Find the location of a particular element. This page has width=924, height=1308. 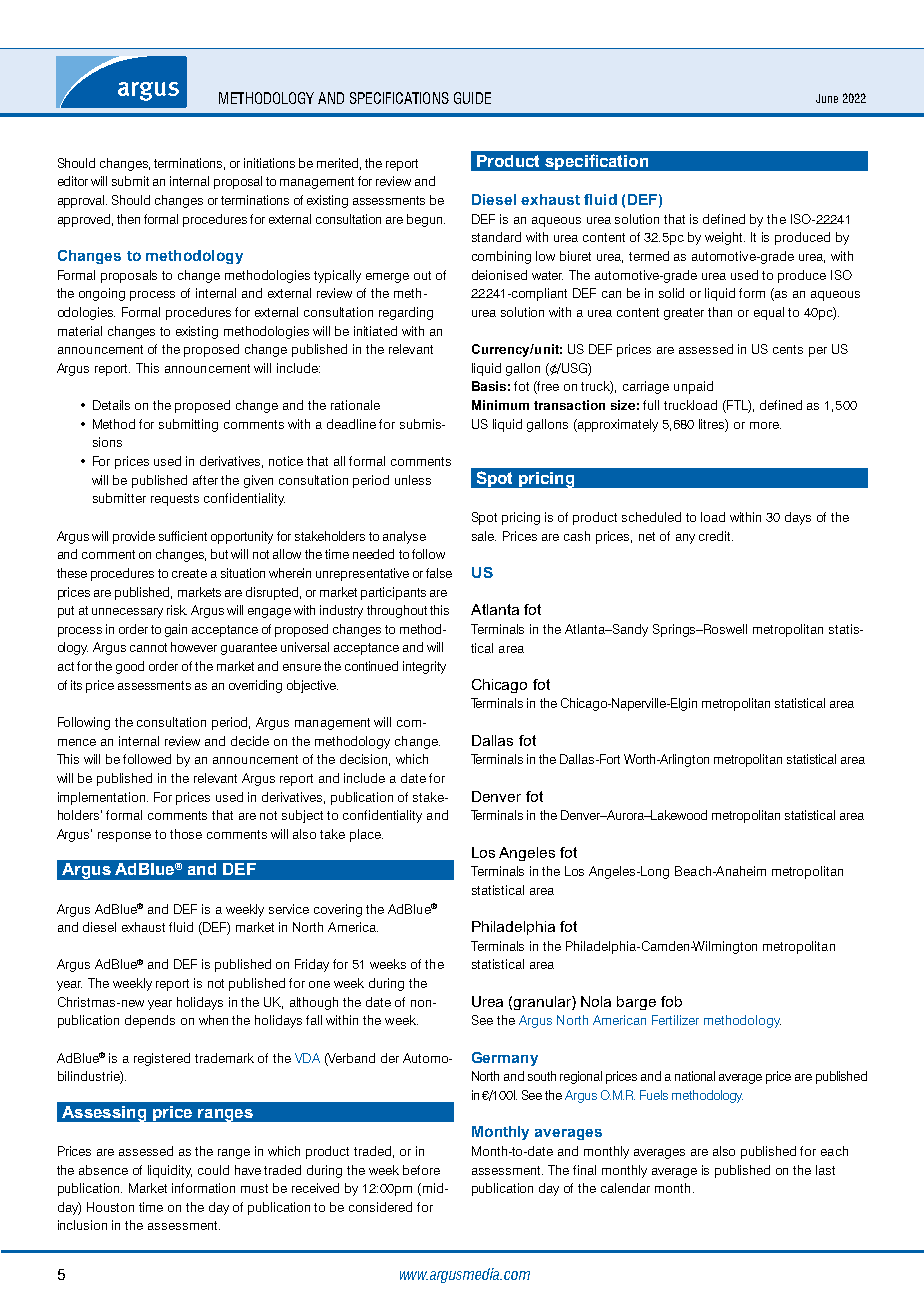

guide is located at coordinates (472, 98).
